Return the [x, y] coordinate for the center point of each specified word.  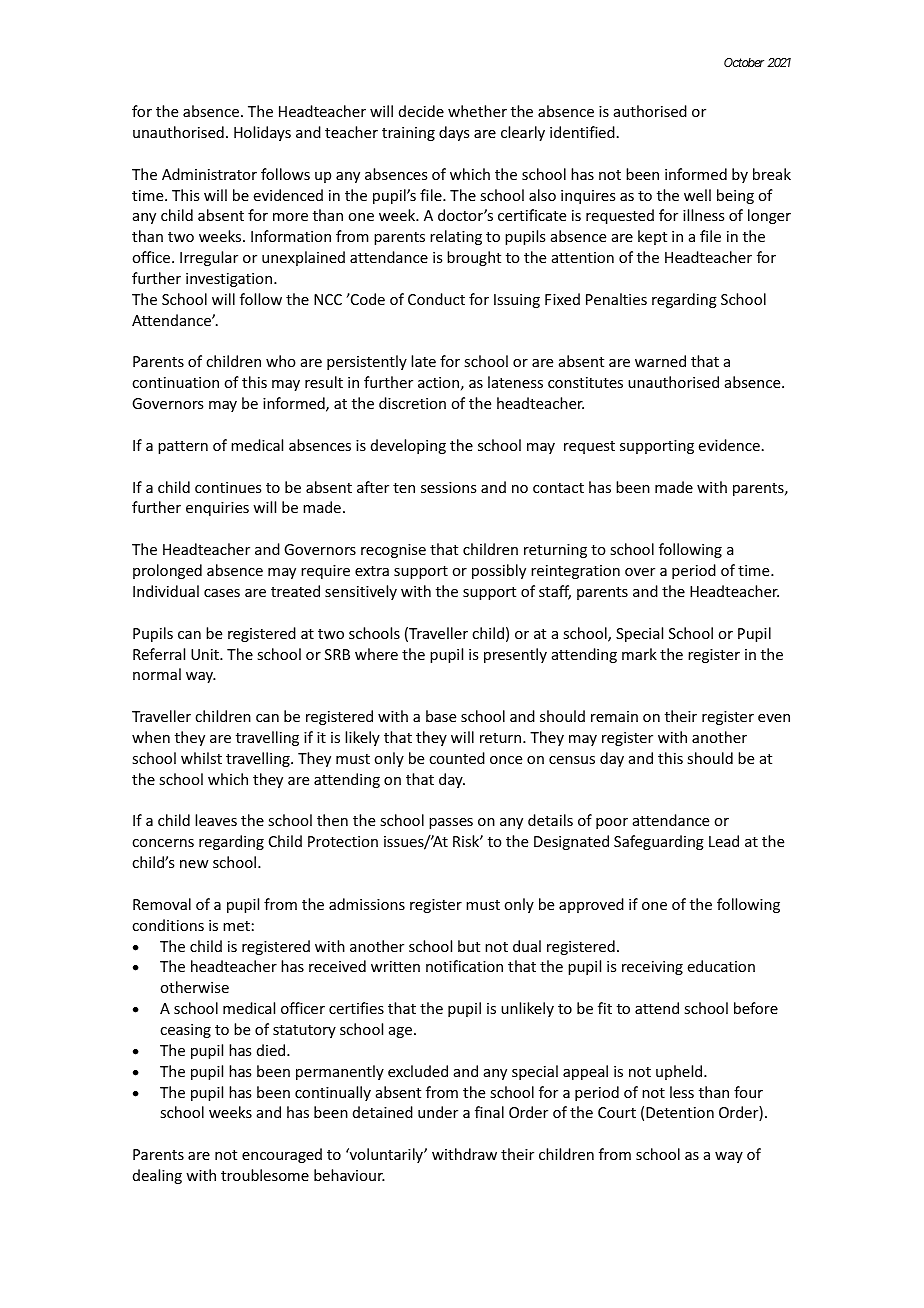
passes [451, 823]
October [744, 62]
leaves [216, 820]
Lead [724, 841]
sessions [448, 487]
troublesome [265, 1175]
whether [477, 111]
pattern [183, 447]
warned [660, 361]
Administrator [209, 174]
